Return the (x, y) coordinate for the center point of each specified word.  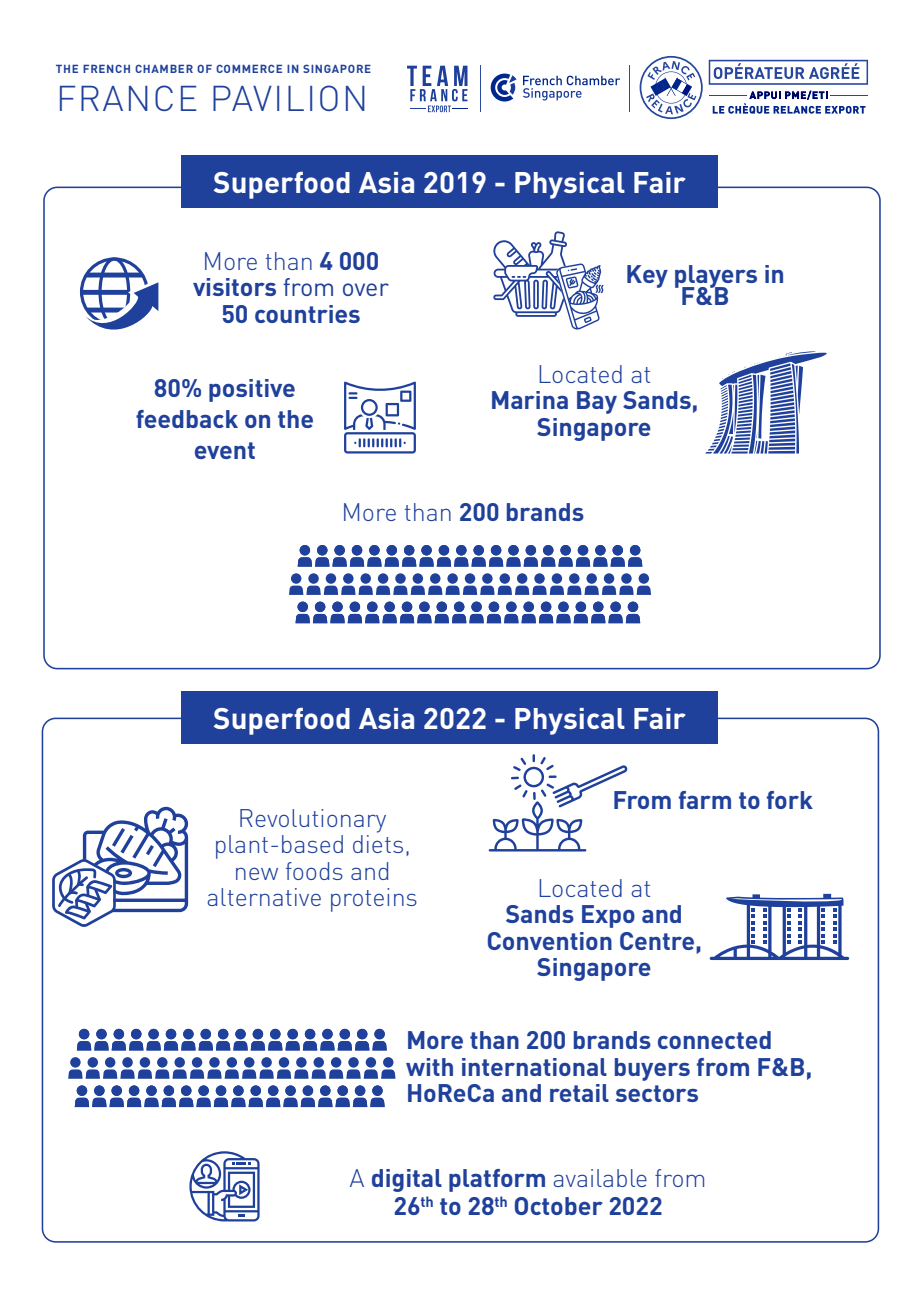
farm (705, 800)
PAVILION (289, 98)
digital (407, 1180)
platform (497, 1180)
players (716, 277)
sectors (657, 1093)
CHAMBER (164, 68)
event (225, 450)
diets (378, 844)
